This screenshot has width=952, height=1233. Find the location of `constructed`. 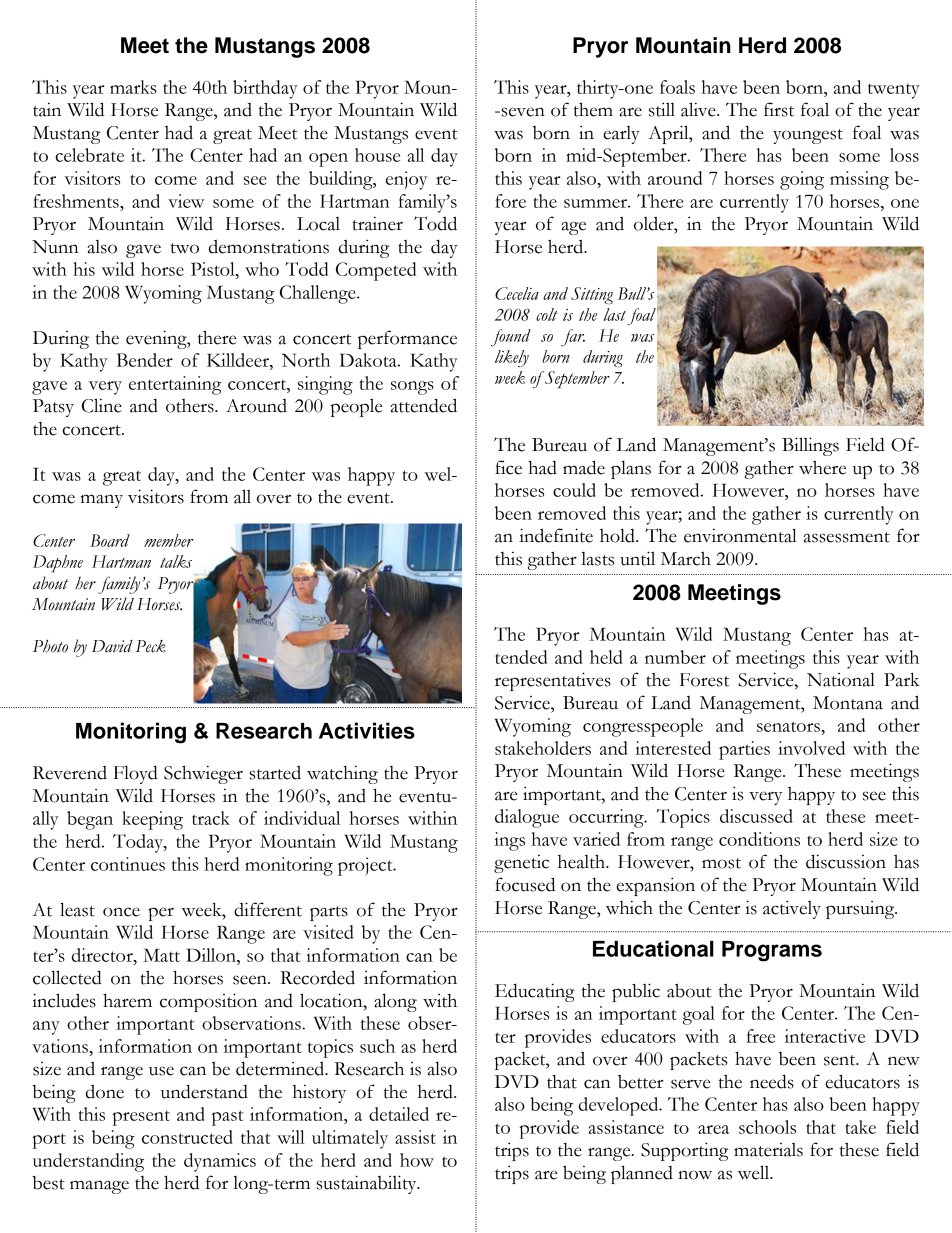

constructed is located at coordinates (187, 1137).
